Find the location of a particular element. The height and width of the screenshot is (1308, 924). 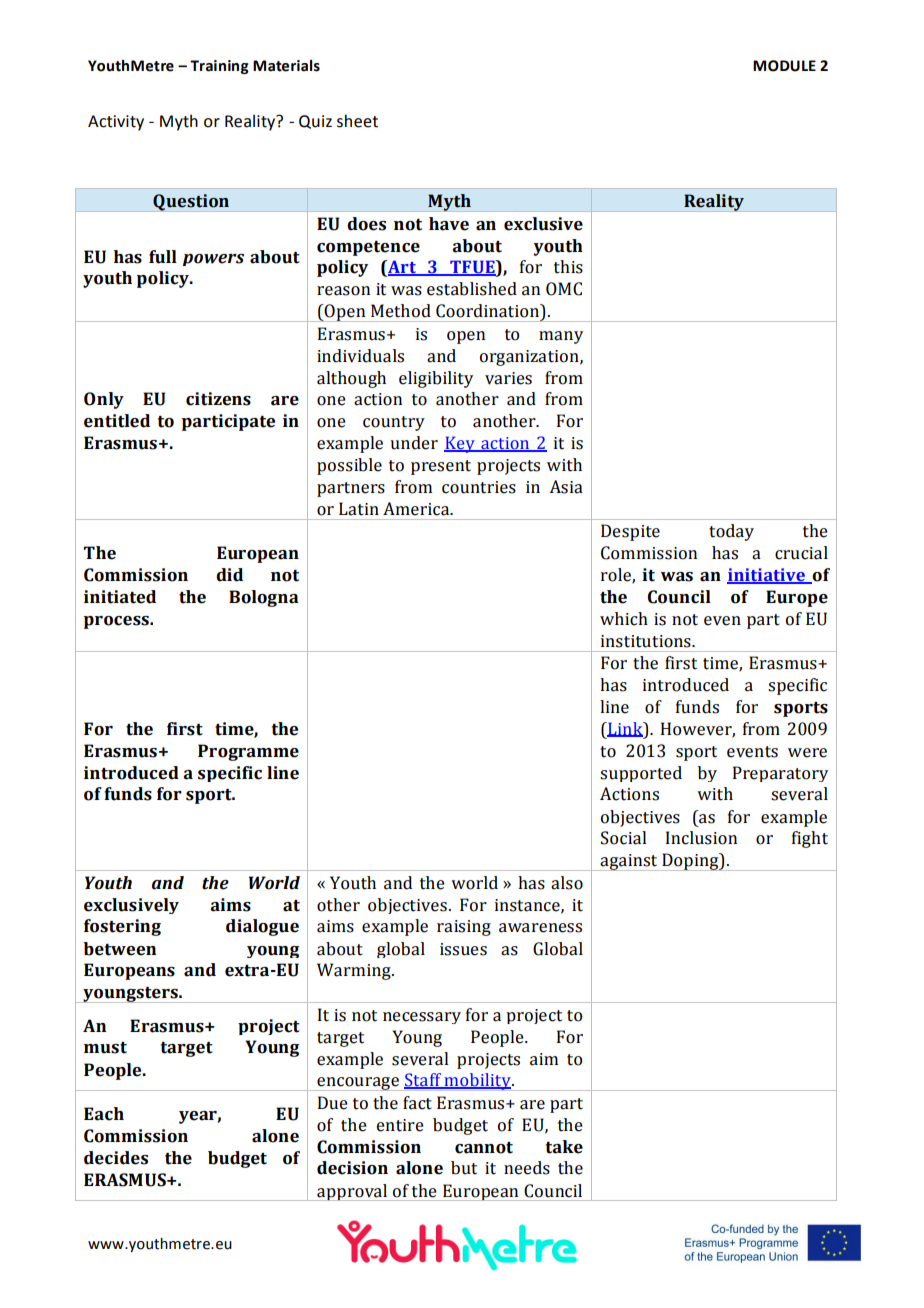

but is located at coordinates (464, 1168).
